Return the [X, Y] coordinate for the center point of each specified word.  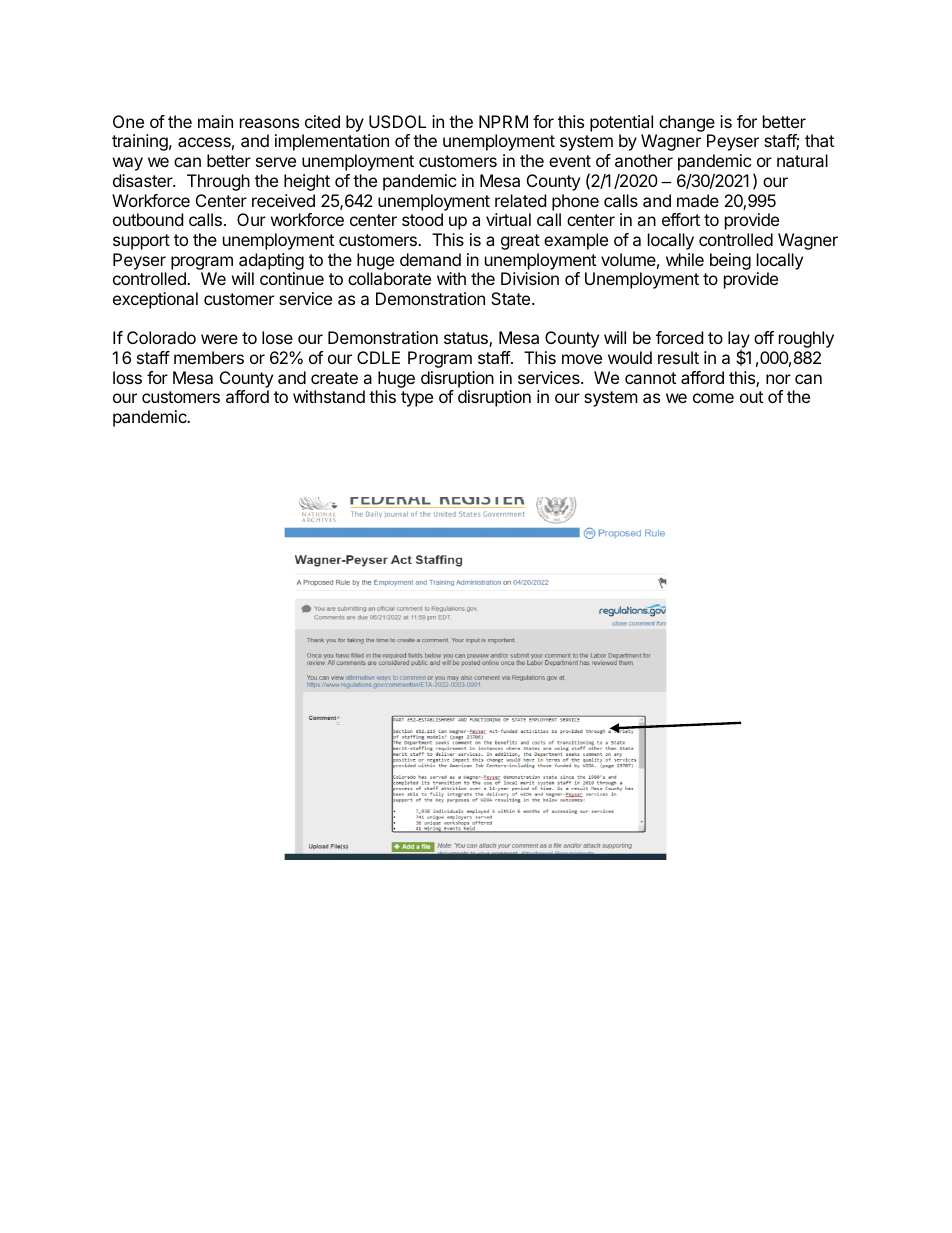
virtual [508, 219]
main [215, 121]
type [417, 399]
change [687, 123]
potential [621, 123]
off [764, 337]
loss [127, 377]
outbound [148, 219]
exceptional [155, 300]
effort [681, 219]
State [510, 298]
